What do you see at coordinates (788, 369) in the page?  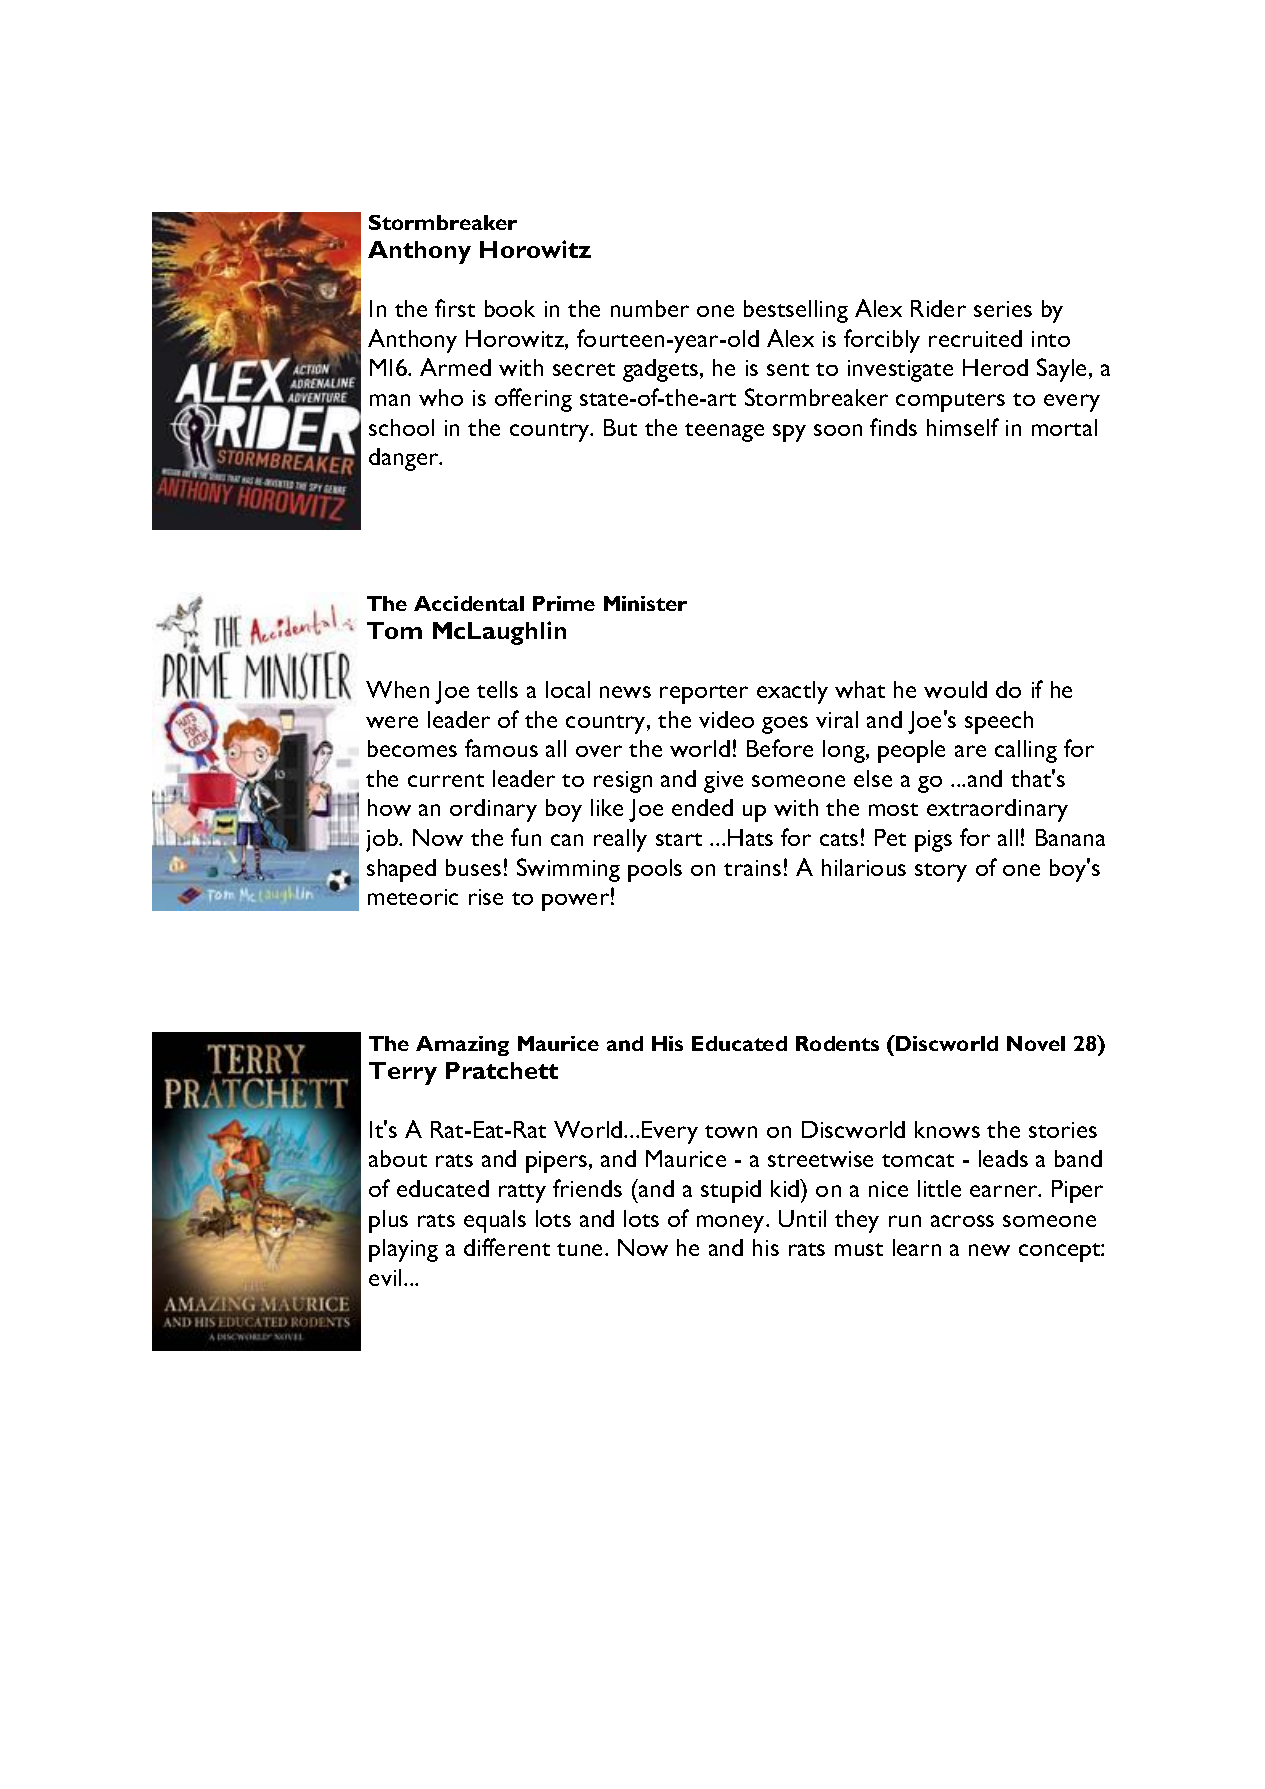 I see `sent` at bounding box center [788, 369].
